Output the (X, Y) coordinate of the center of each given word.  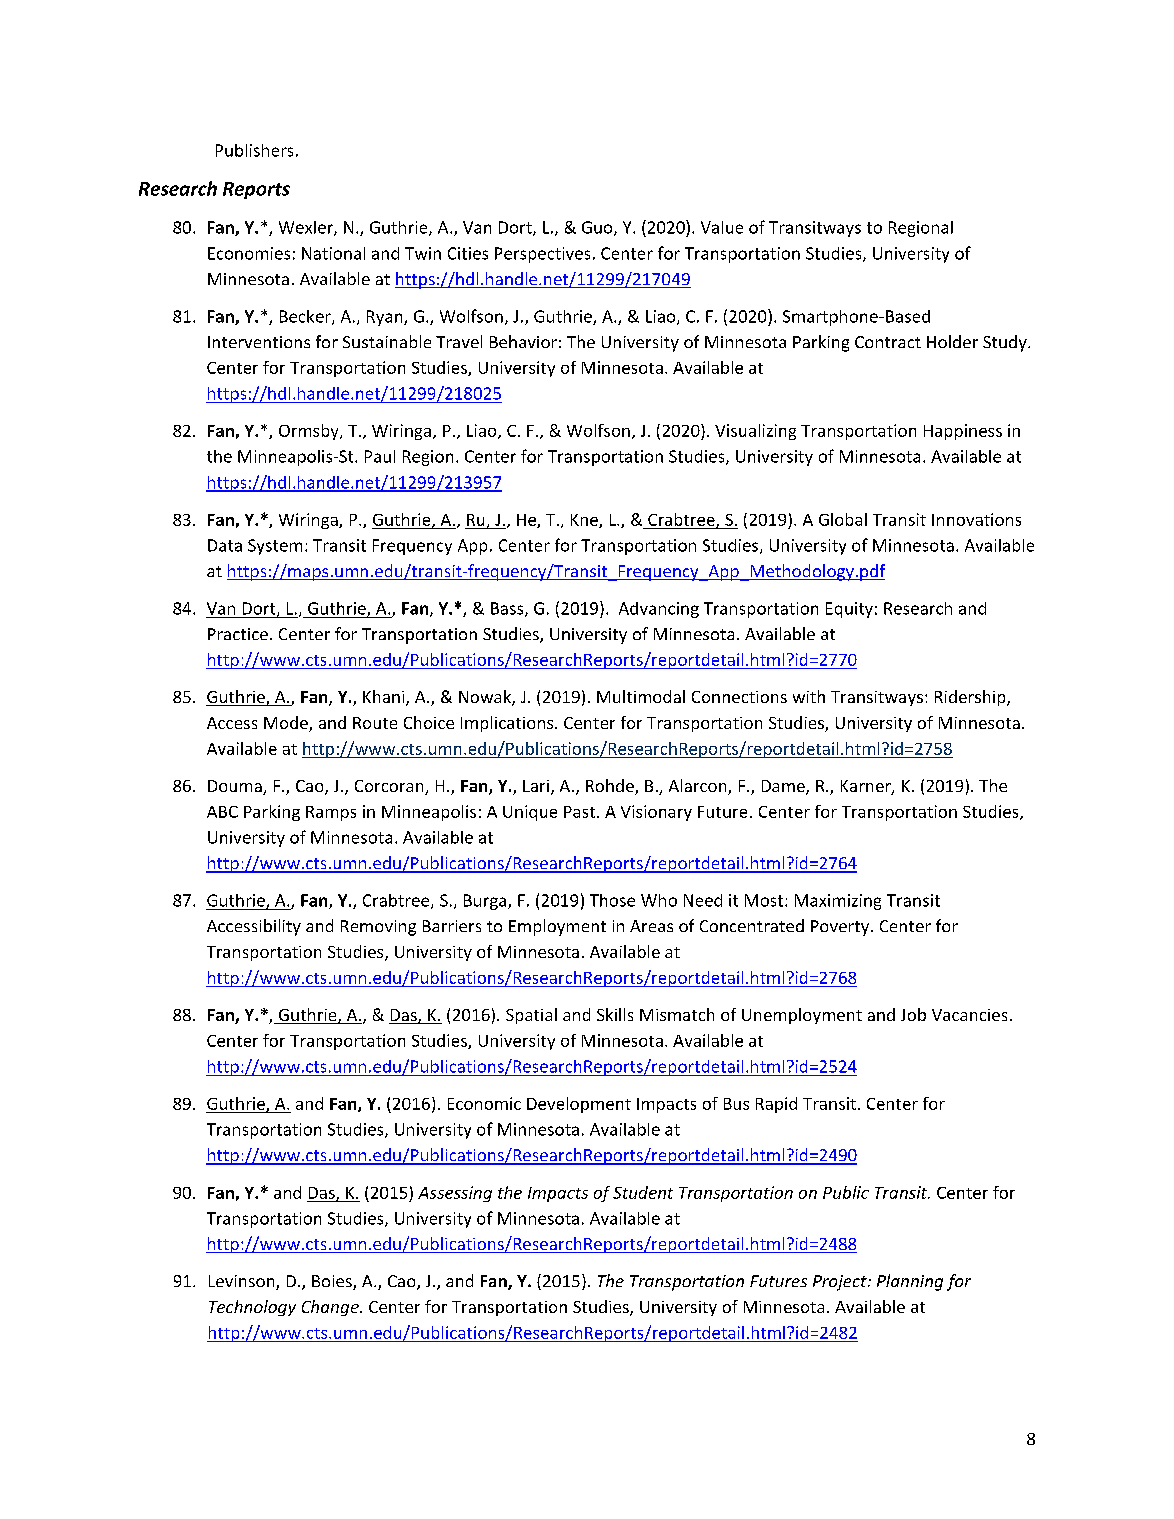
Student (643, 1192)
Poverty (841, 928)
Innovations (976, 519)
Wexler (307, 228)
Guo (598, 228)
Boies (333, 1282)
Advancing (659, 610)
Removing (378, 928)
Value (722, 227)
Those (612, 900)
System (275, 547)
